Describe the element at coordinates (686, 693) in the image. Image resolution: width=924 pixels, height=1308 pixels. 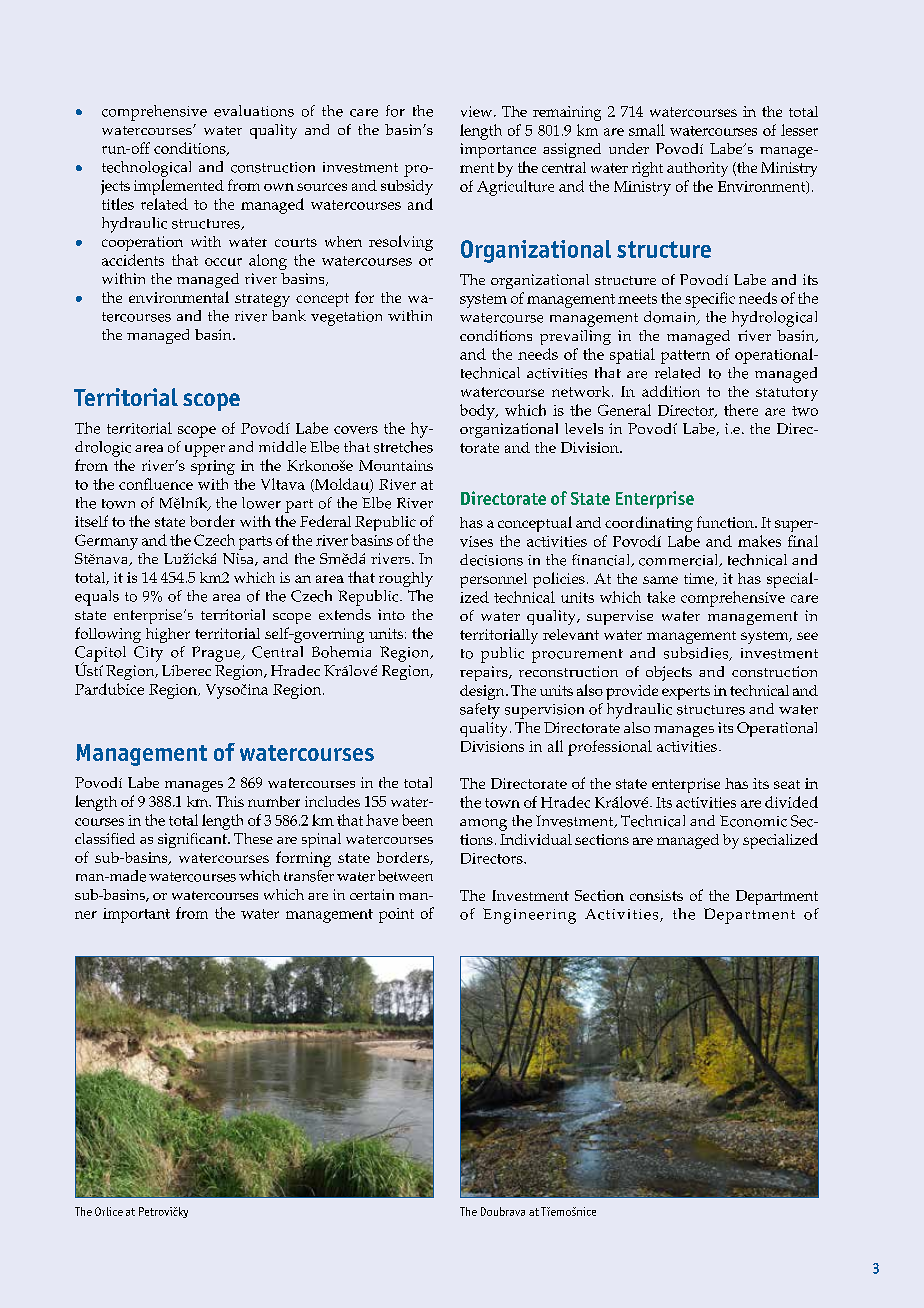
I see `experts` at that location.
